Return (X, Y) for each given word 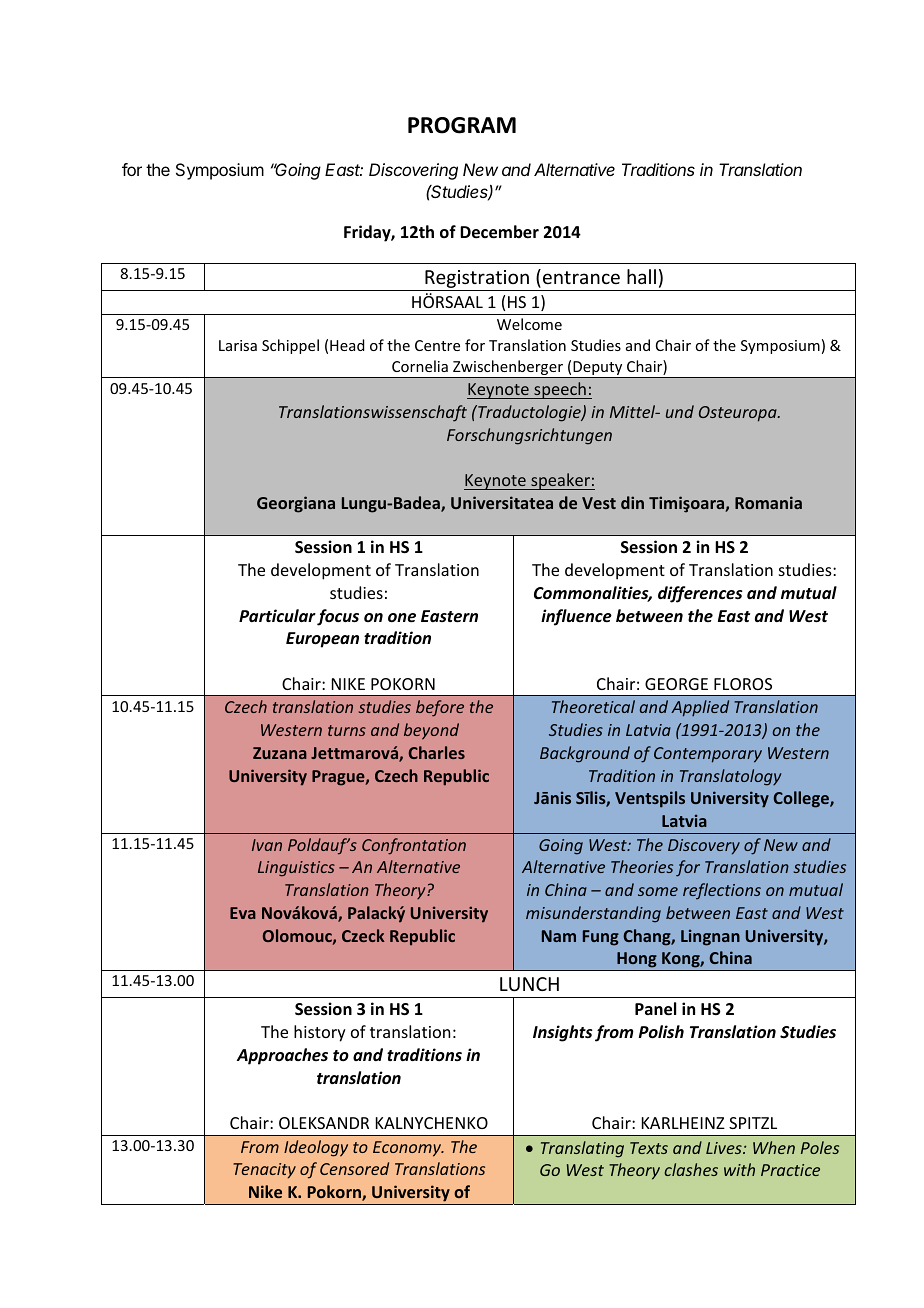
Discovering (413, 171)
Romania (768, 502)
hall (641, 276)
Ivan (267, 845)
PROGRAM (462, 125)
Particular (277, 615)
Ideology (316, 1148)
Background (585, 754)
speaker (560, 481)
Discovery (704, 847)
